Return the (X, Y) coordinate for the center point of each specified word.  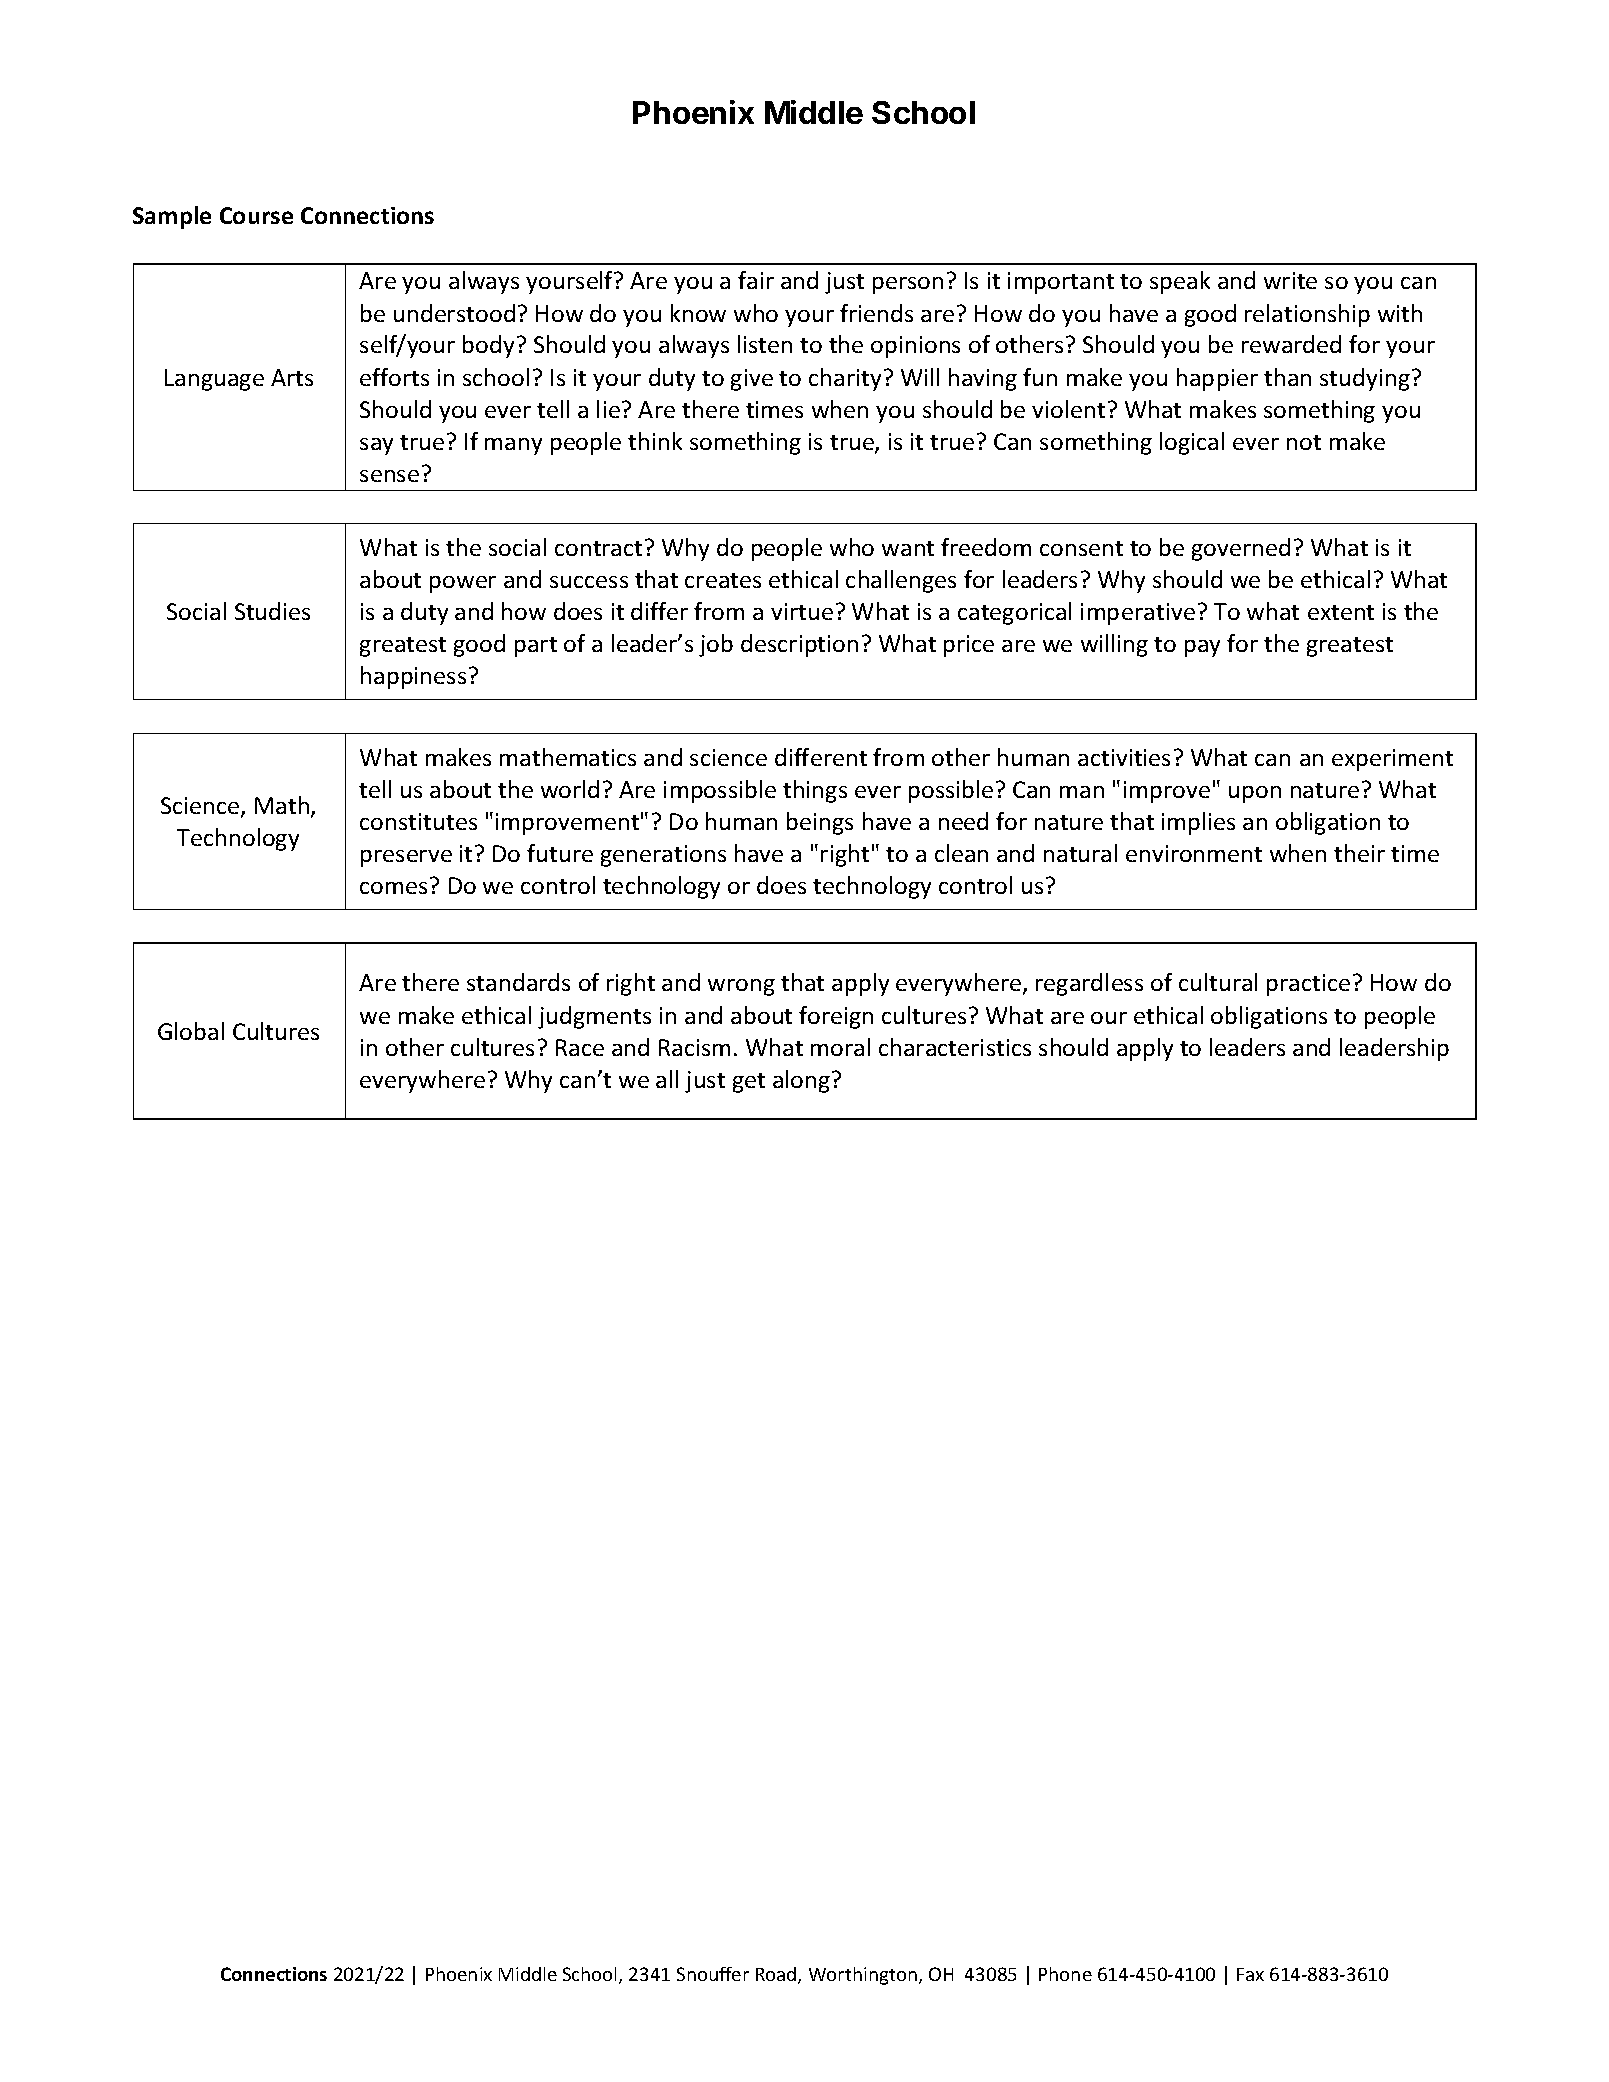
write (1290, 280)
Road (777, 1975)
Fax (1250, 1974)
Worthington (863, 1976)
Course (256, 215)
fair (756, 280)
